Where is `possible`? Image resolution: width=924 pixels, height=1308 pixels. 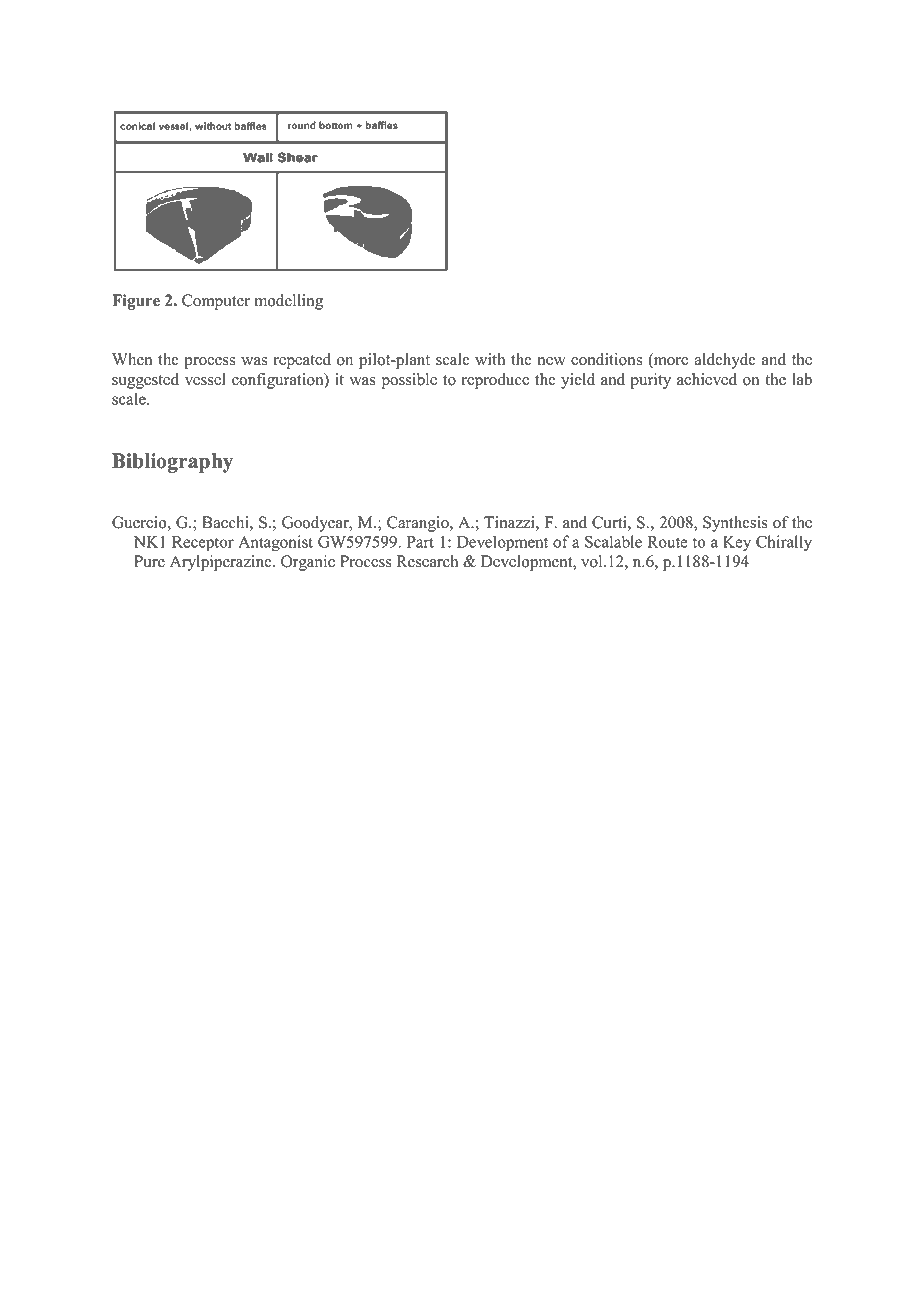
possible is located at coordinates (409, 381).
